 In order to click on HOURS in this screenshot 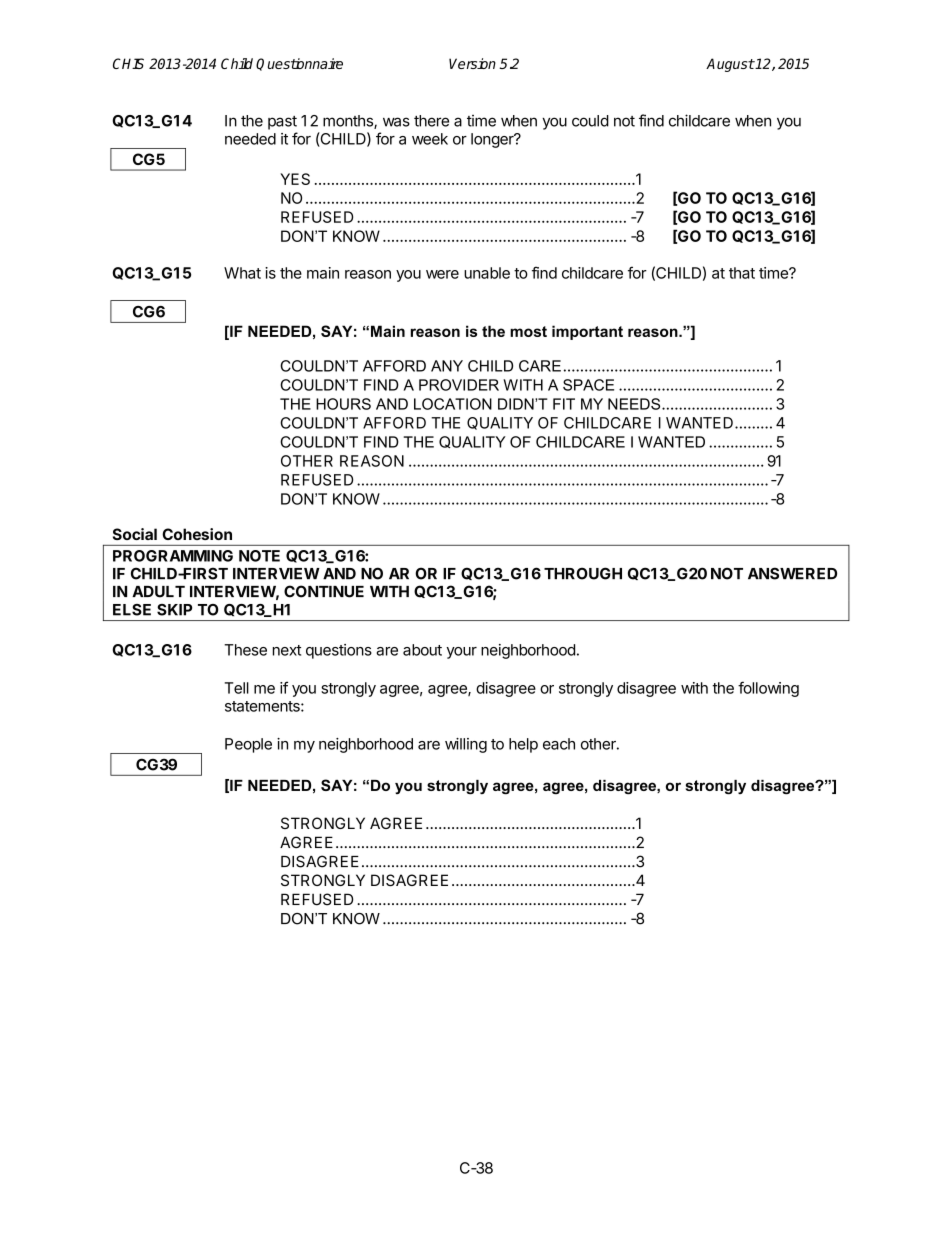, I will do `click(343, 404)`.
